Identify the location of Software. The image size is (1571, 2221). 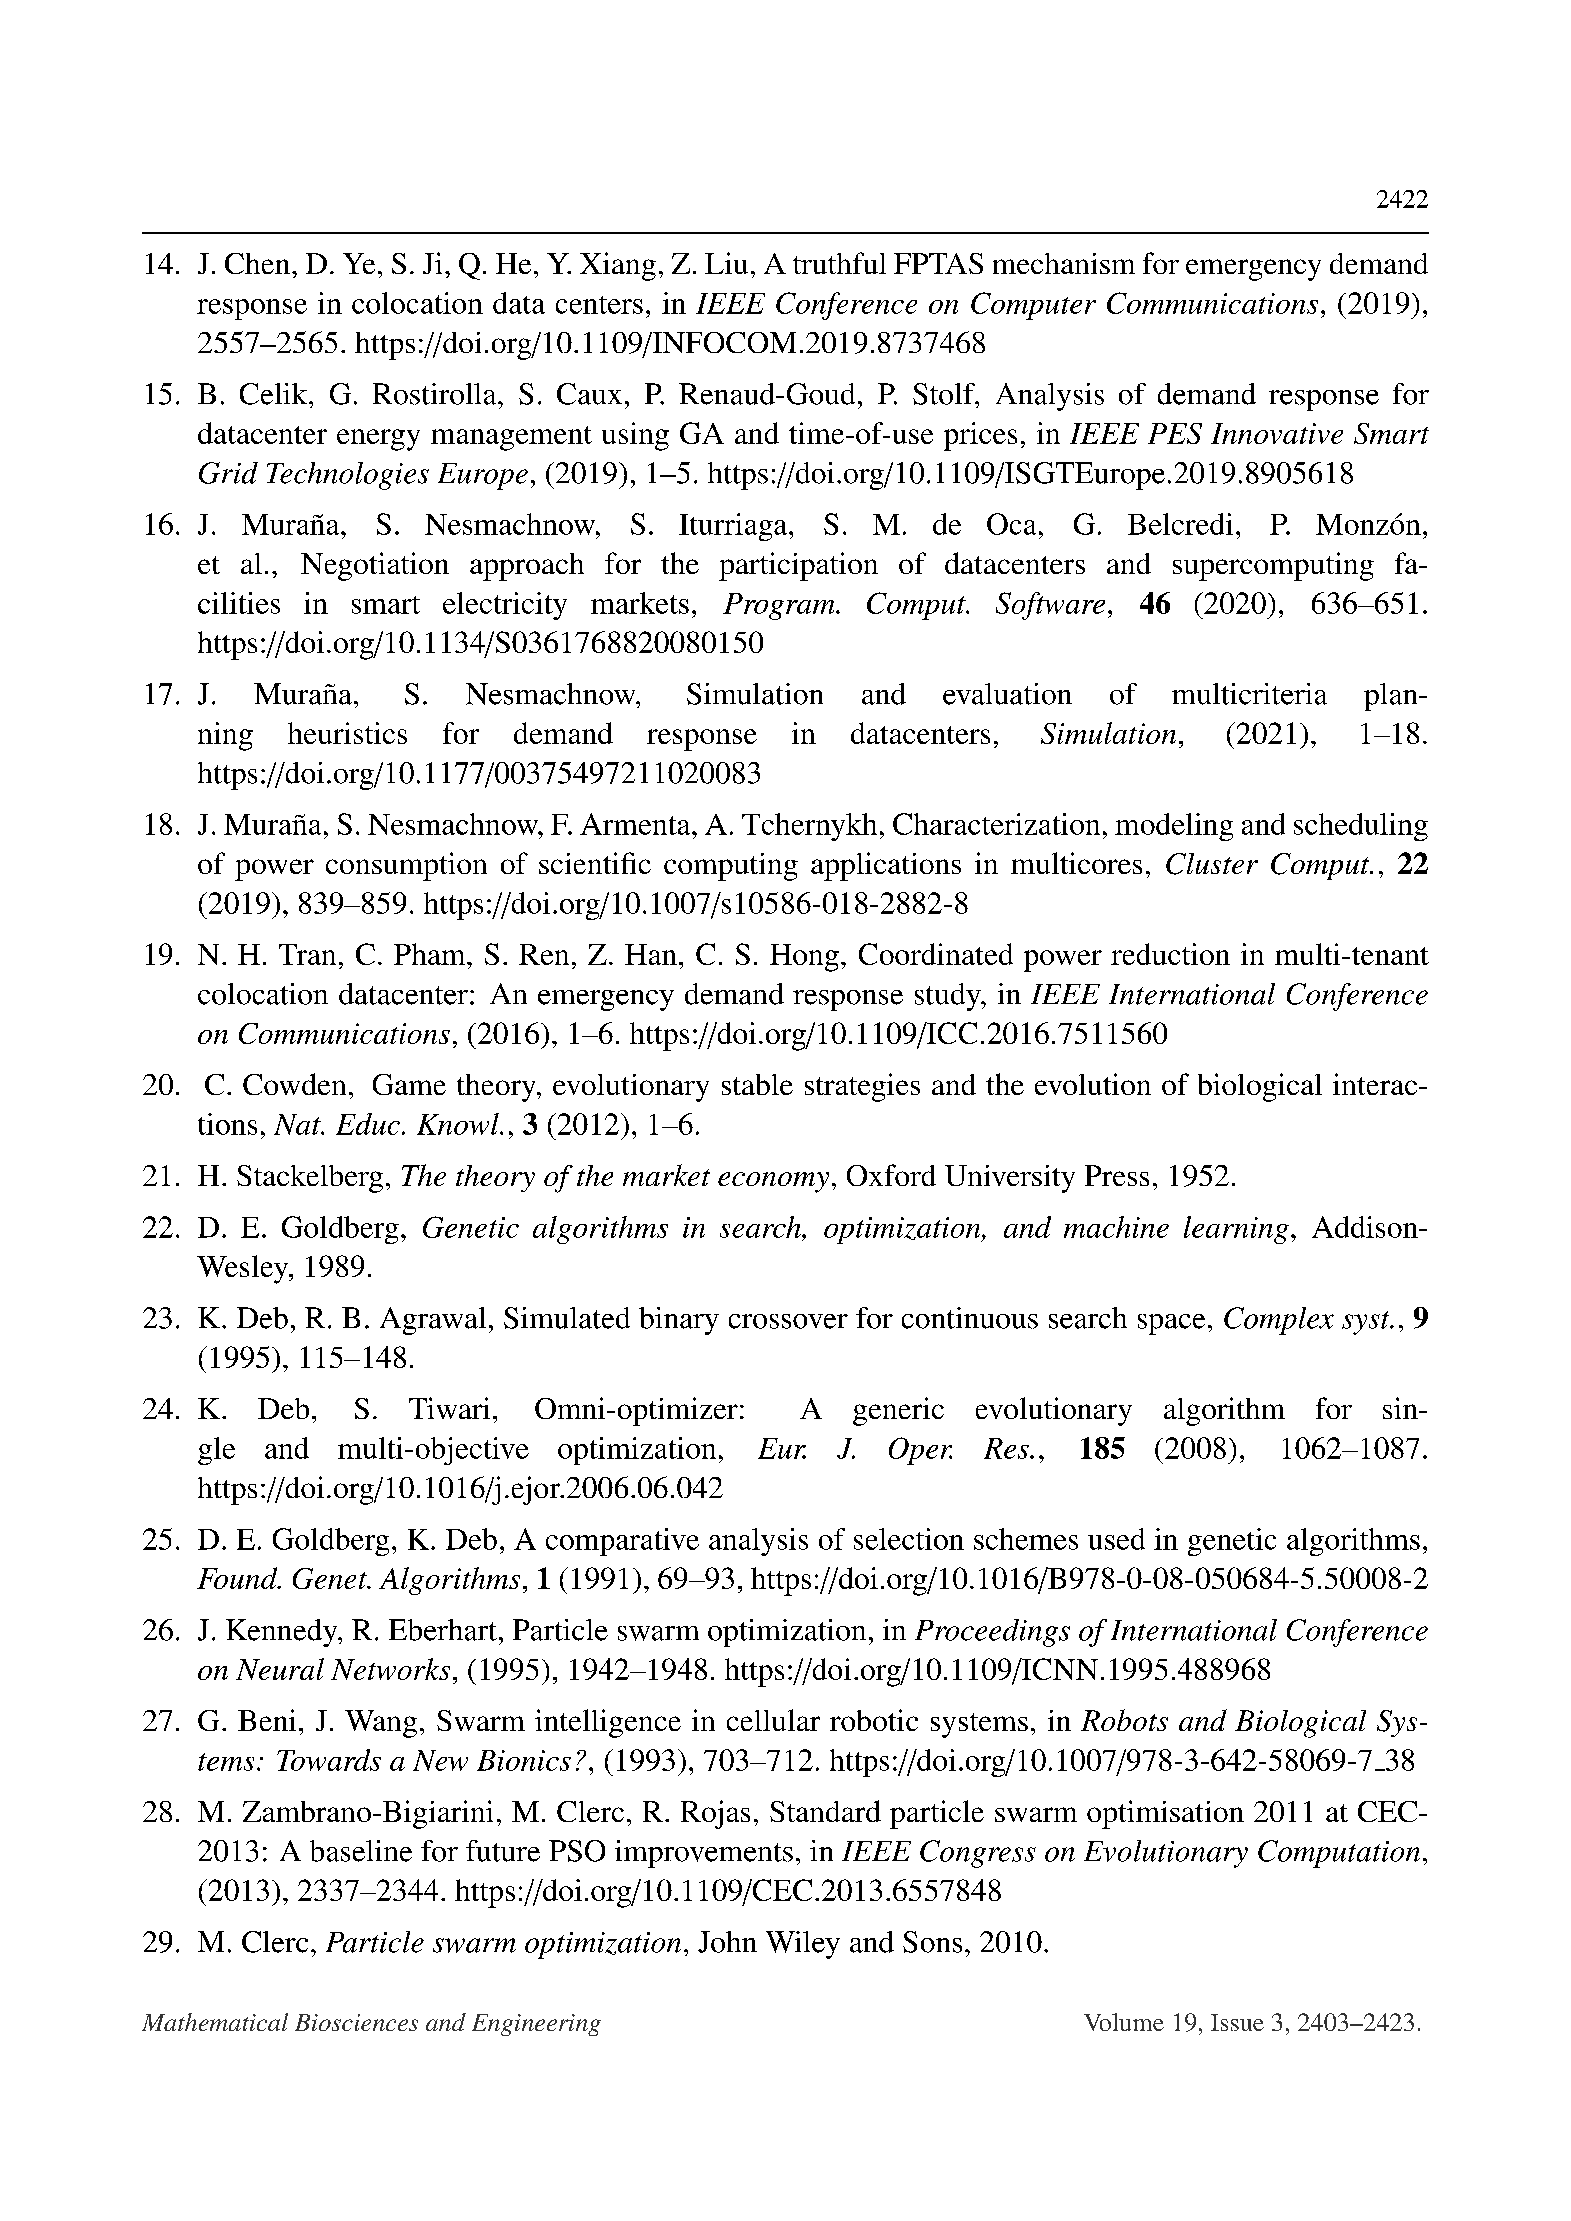
(1050, 606).
